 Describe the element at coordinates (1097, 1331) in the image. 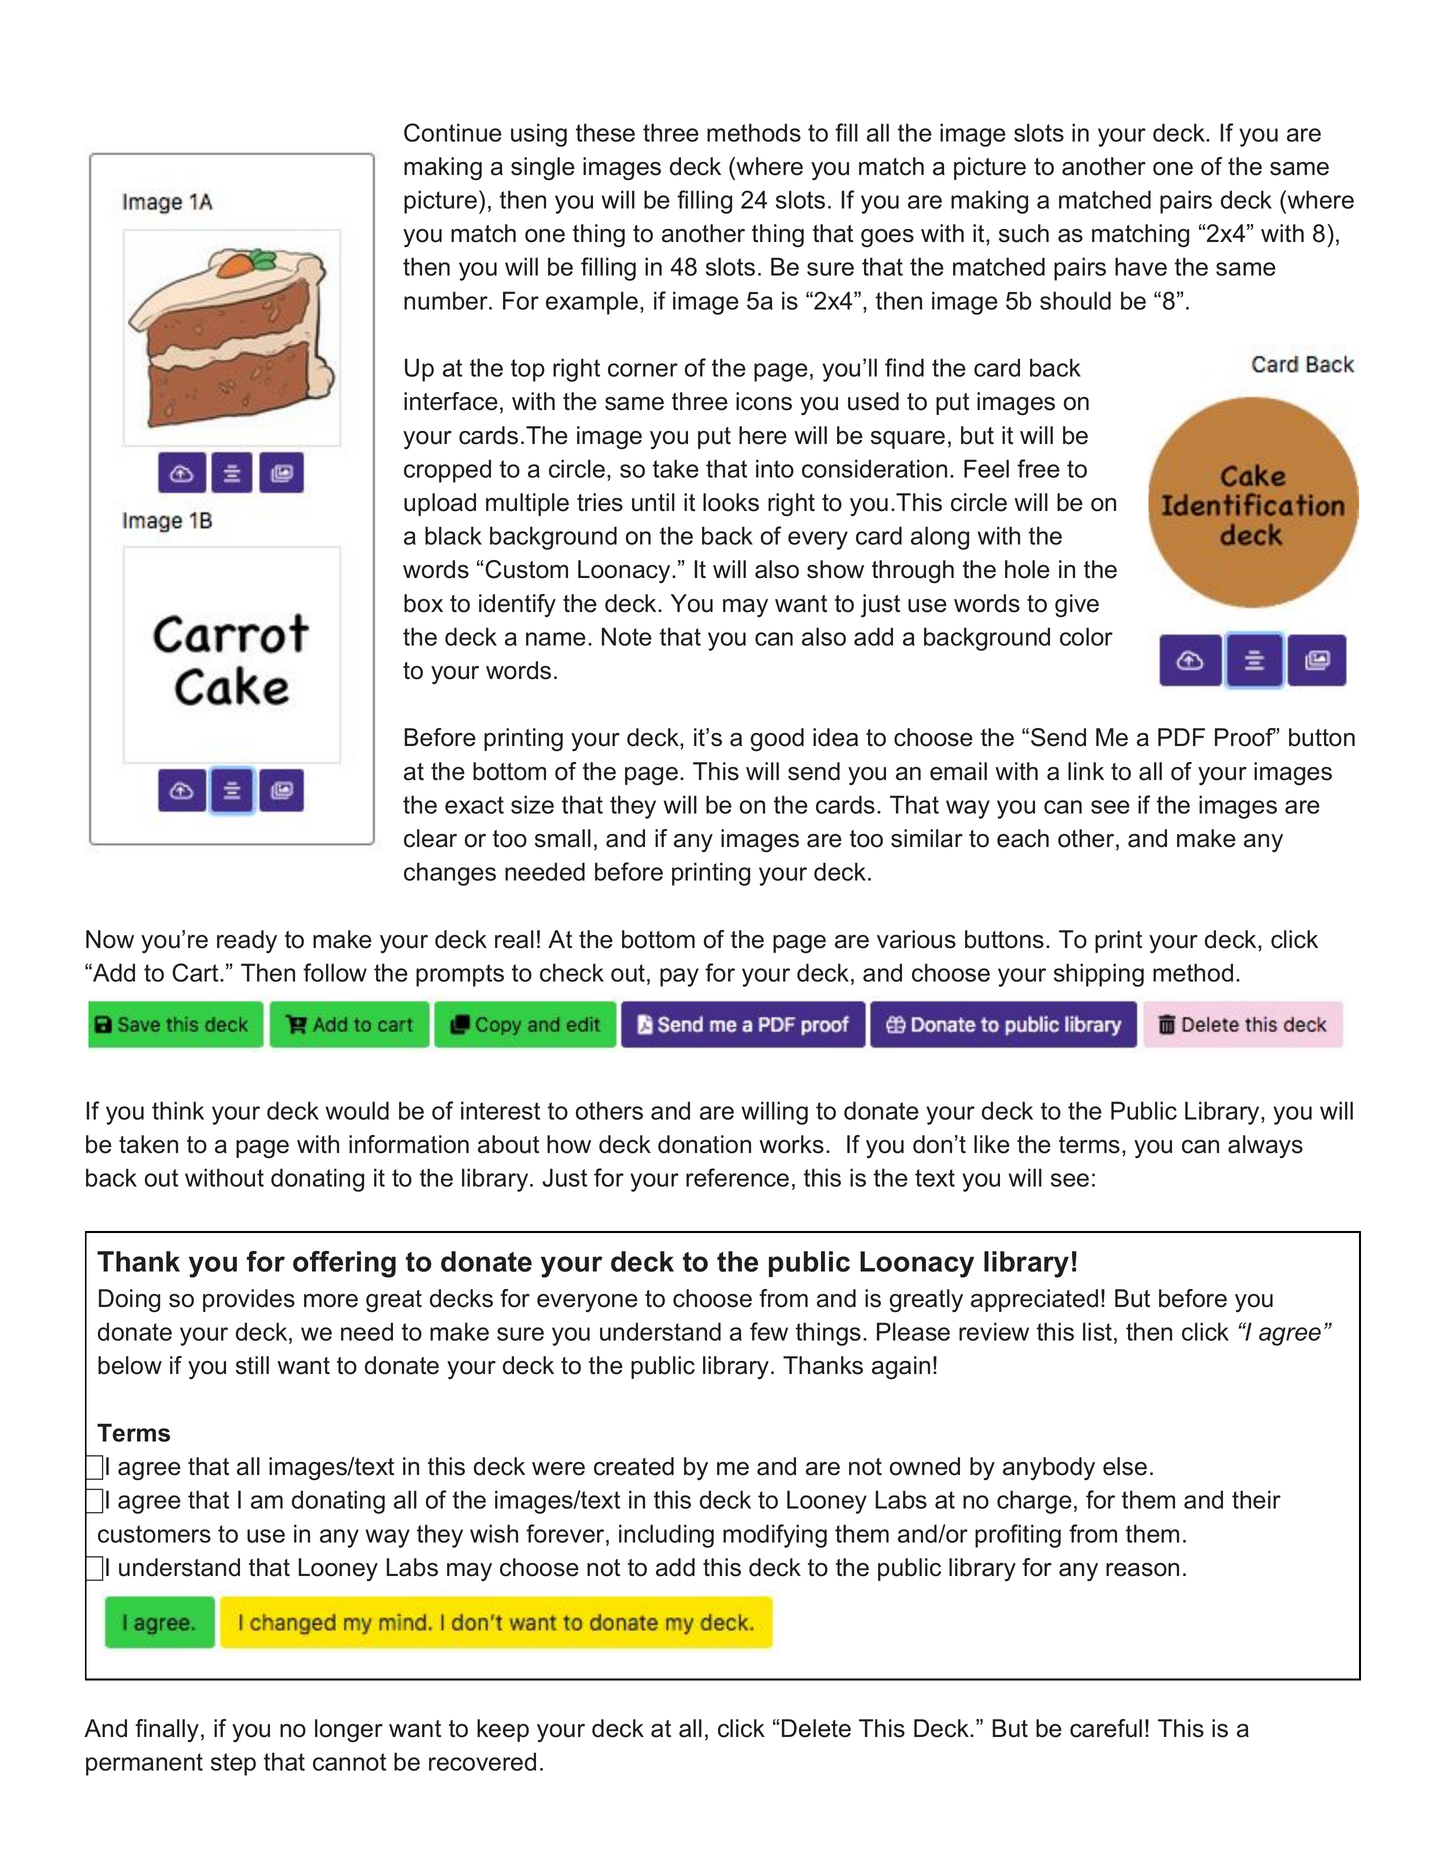

I see `list` at that location.
